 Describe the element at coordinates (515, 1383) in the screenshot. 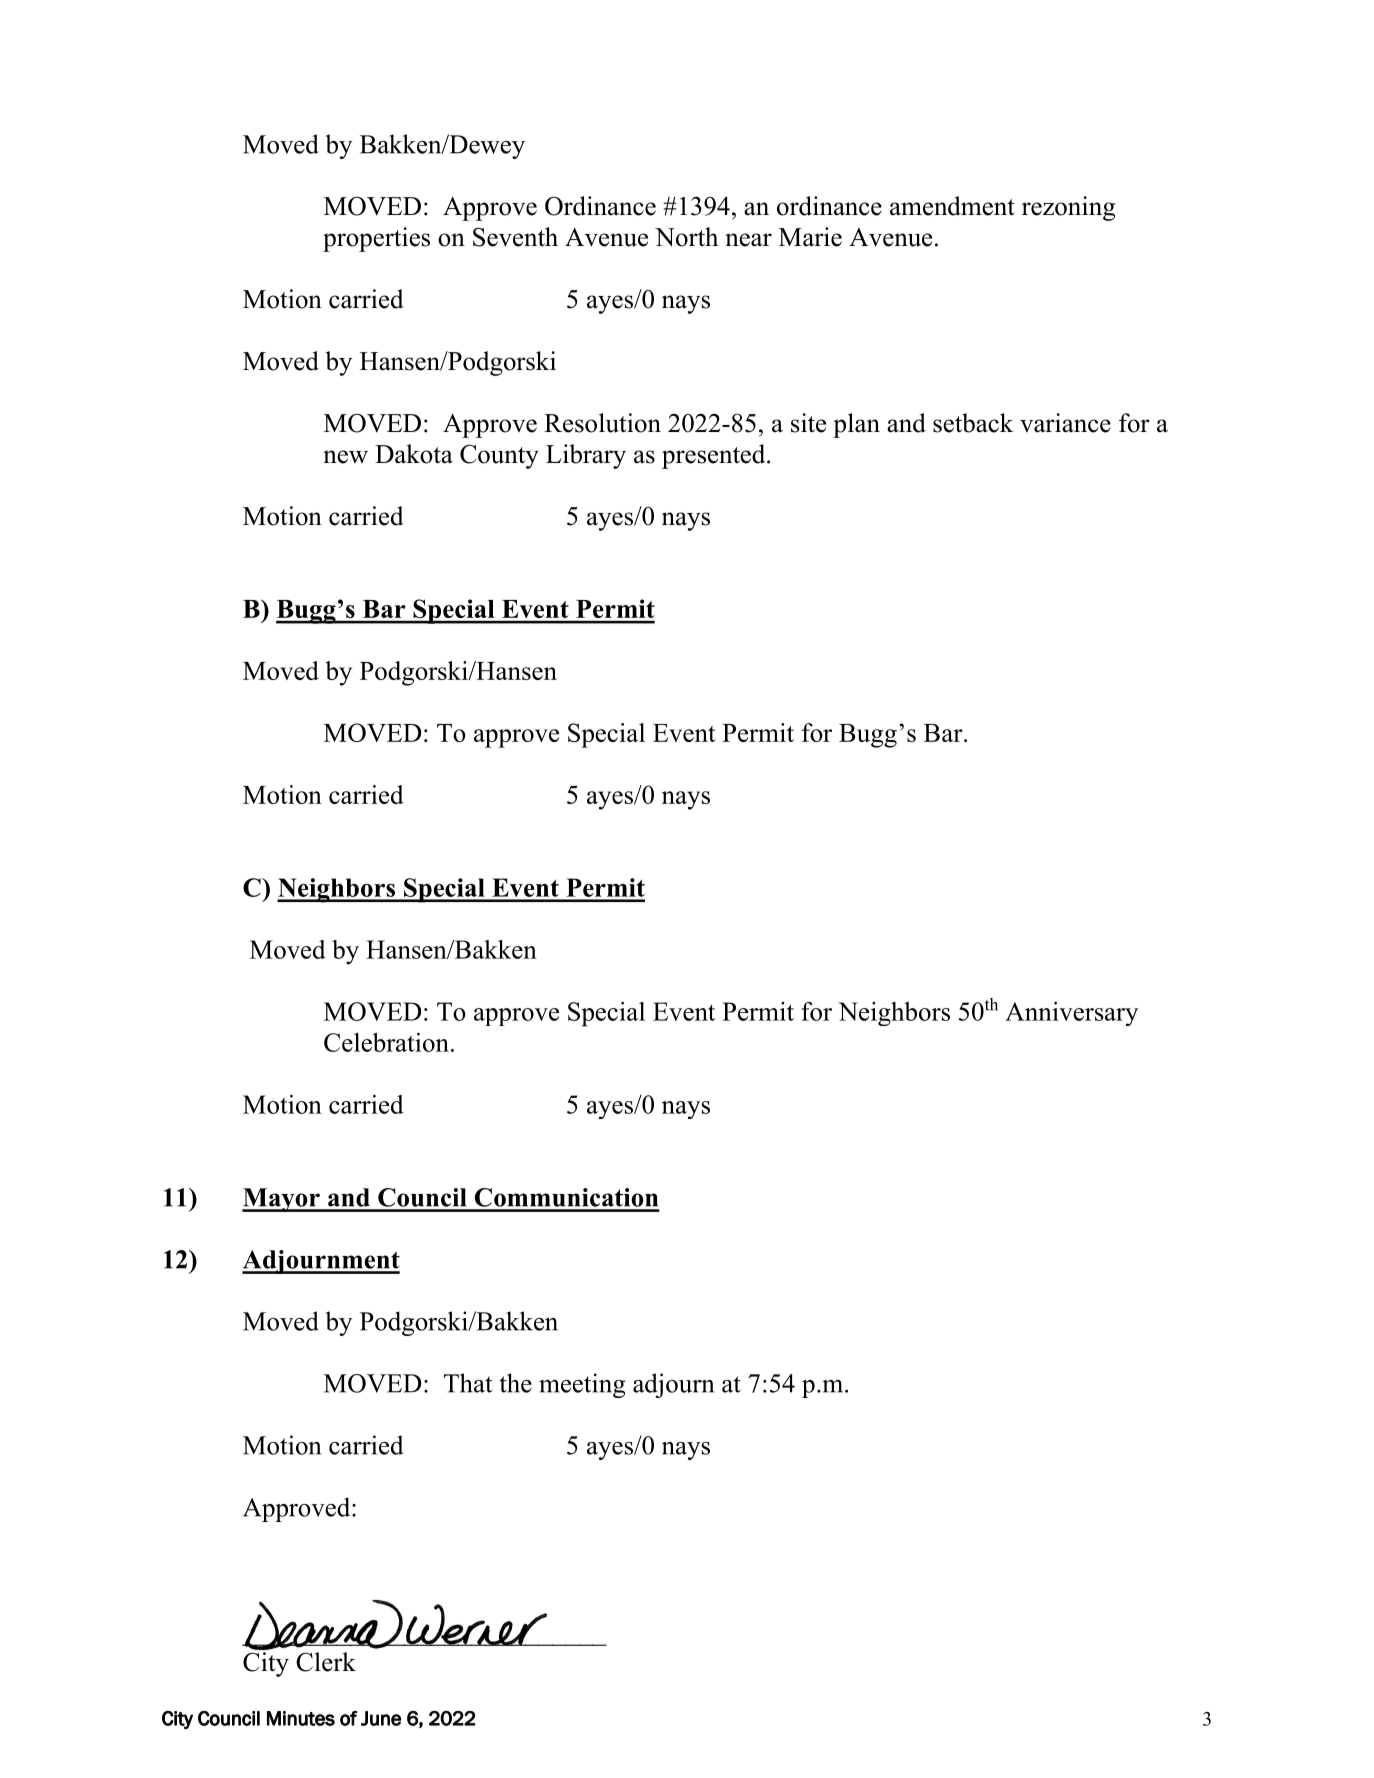

I see `the` at that location.
